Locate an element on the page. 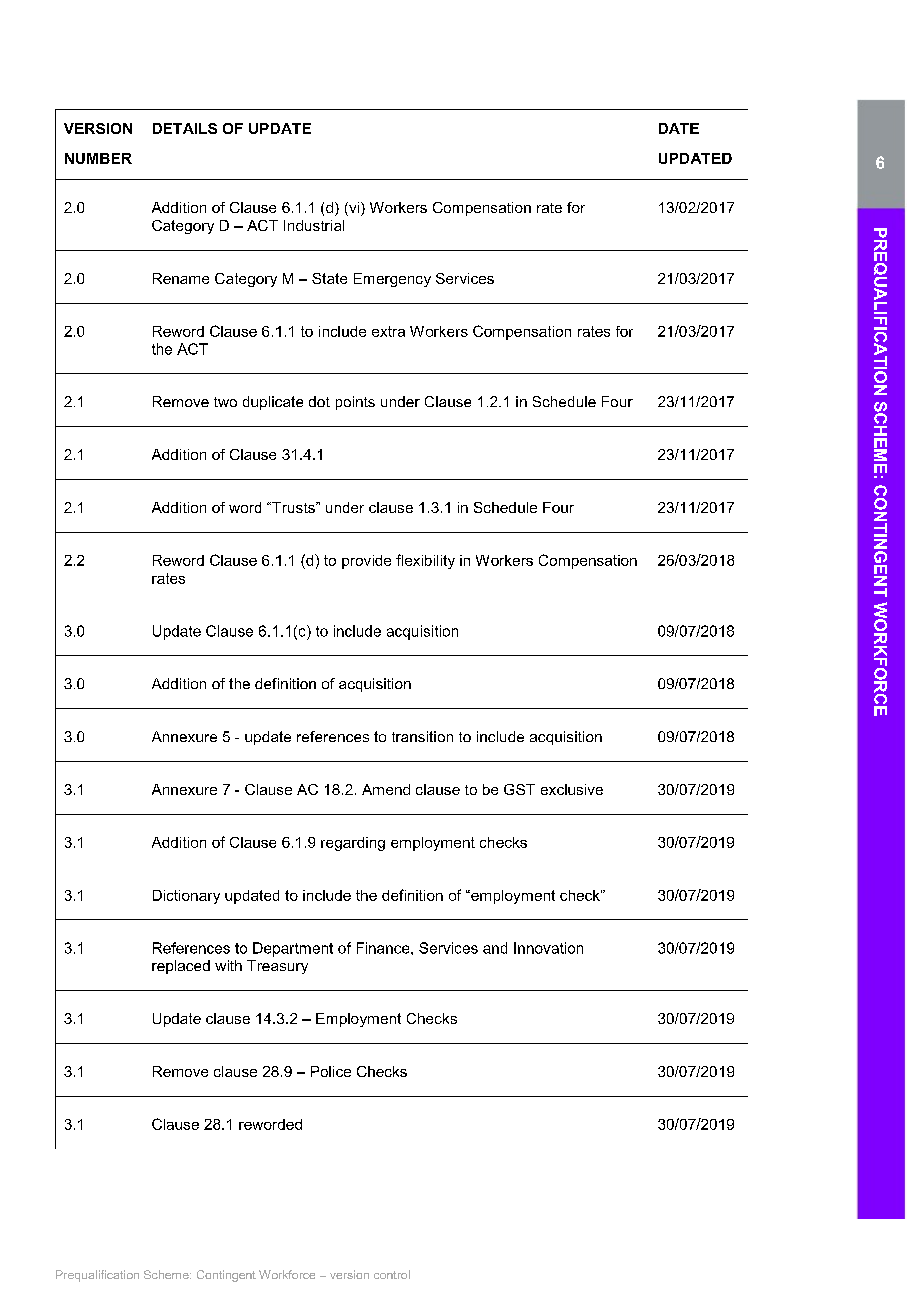 This document has width=924, height=1308. Police is located at coordinates (331, 1071).
